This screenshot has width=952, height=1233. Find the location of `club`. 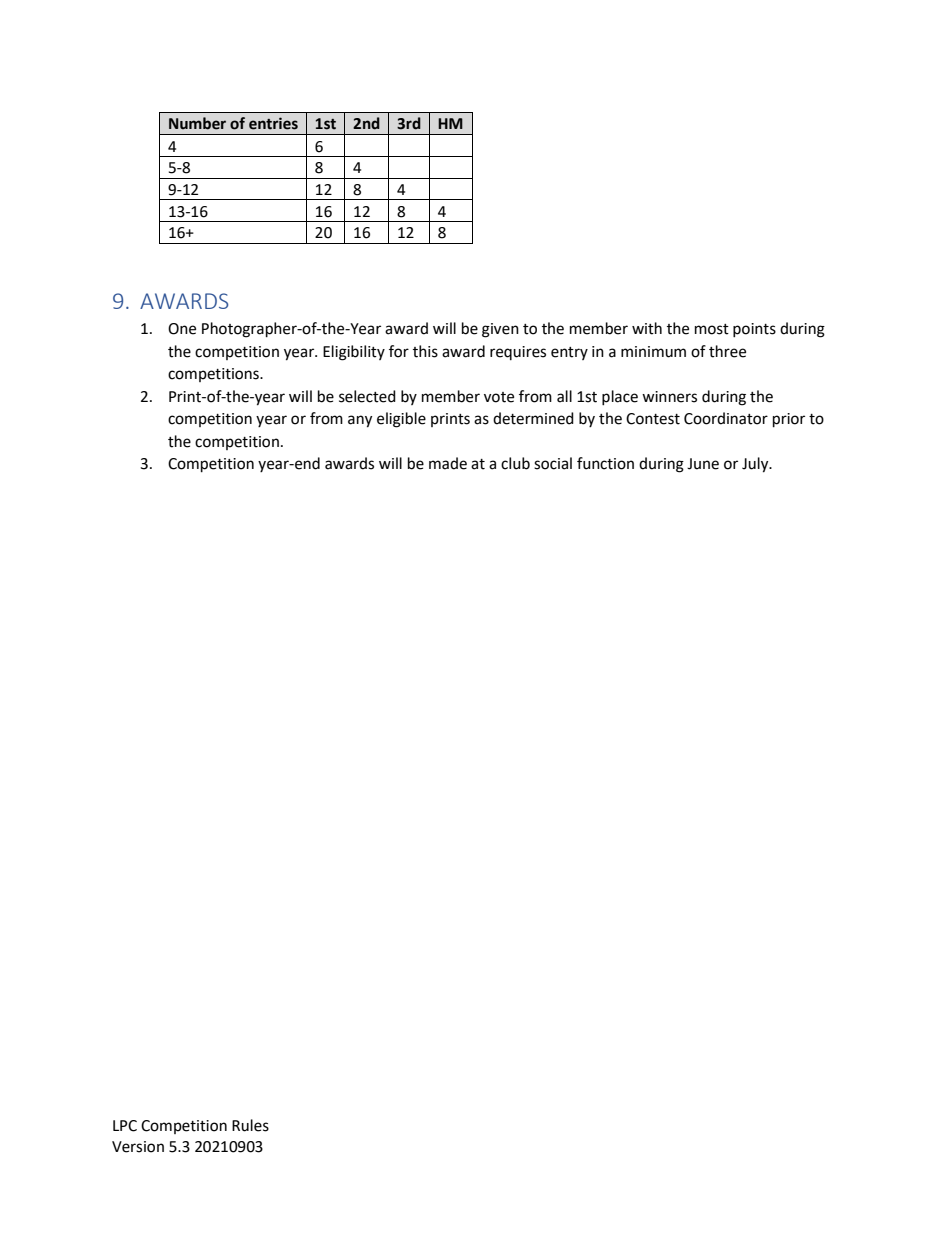

club is located at coordinates (515, 463).
